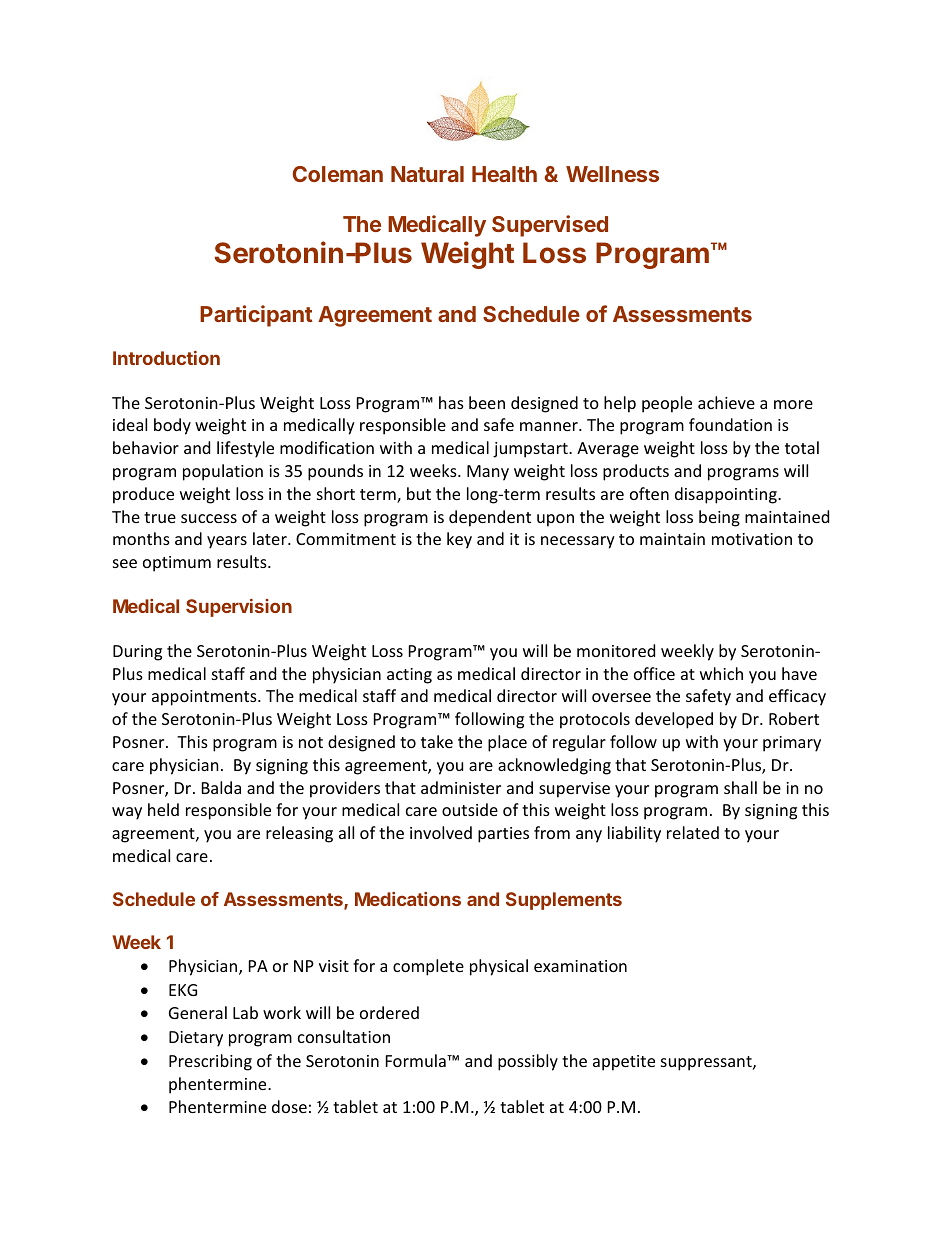 This screenshot has height=1233, width=952. Describe the element at coordinates (210, 1062) in the screenshot. I see `Prescribing` at that location.
